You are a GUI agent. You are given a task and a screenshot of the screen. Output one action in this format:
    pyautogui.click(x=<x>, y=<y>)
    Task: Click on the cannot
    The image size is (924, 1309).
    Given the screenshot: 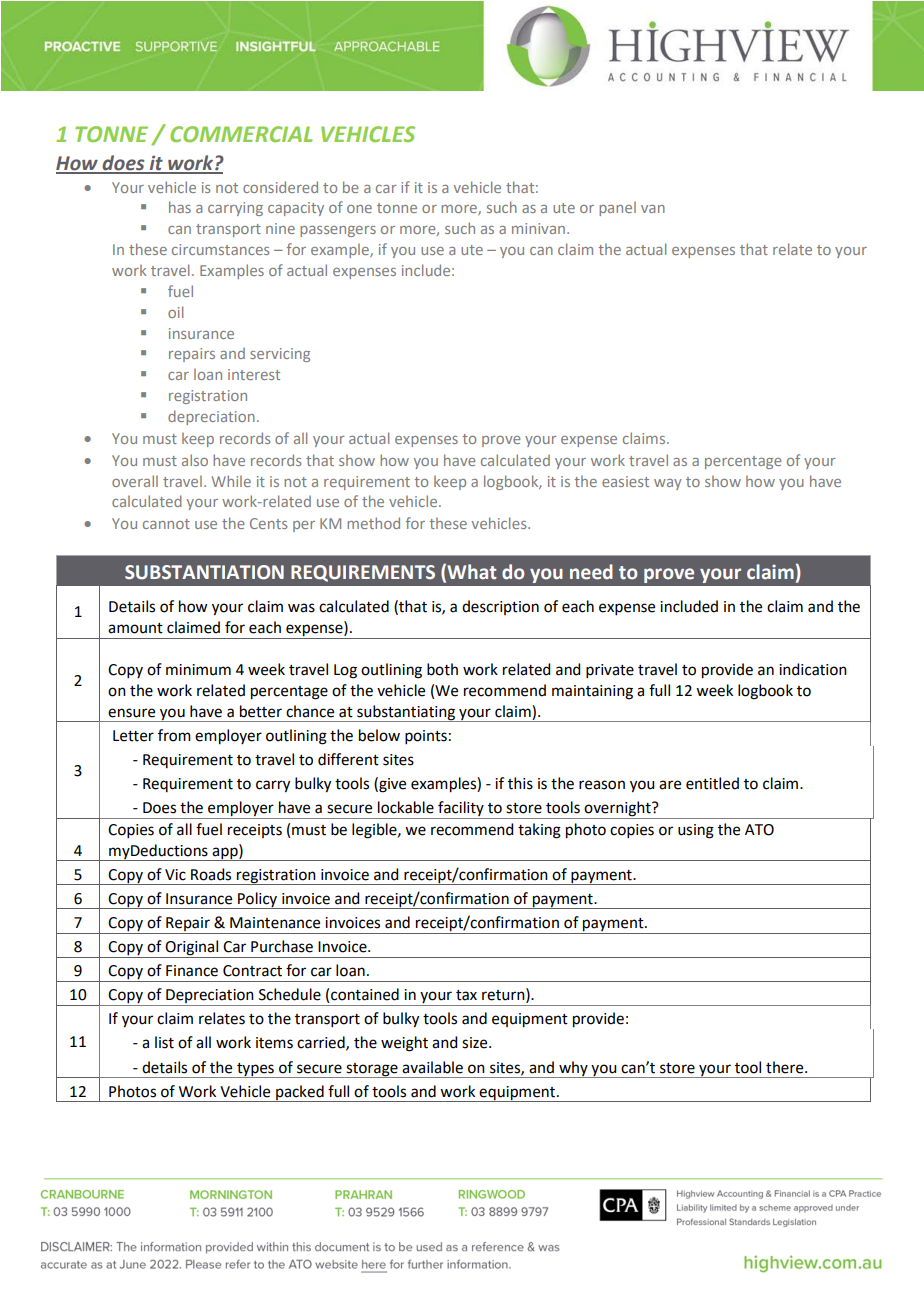 What is the action you would take?
    pyautogui.click(x=166, y=524)
